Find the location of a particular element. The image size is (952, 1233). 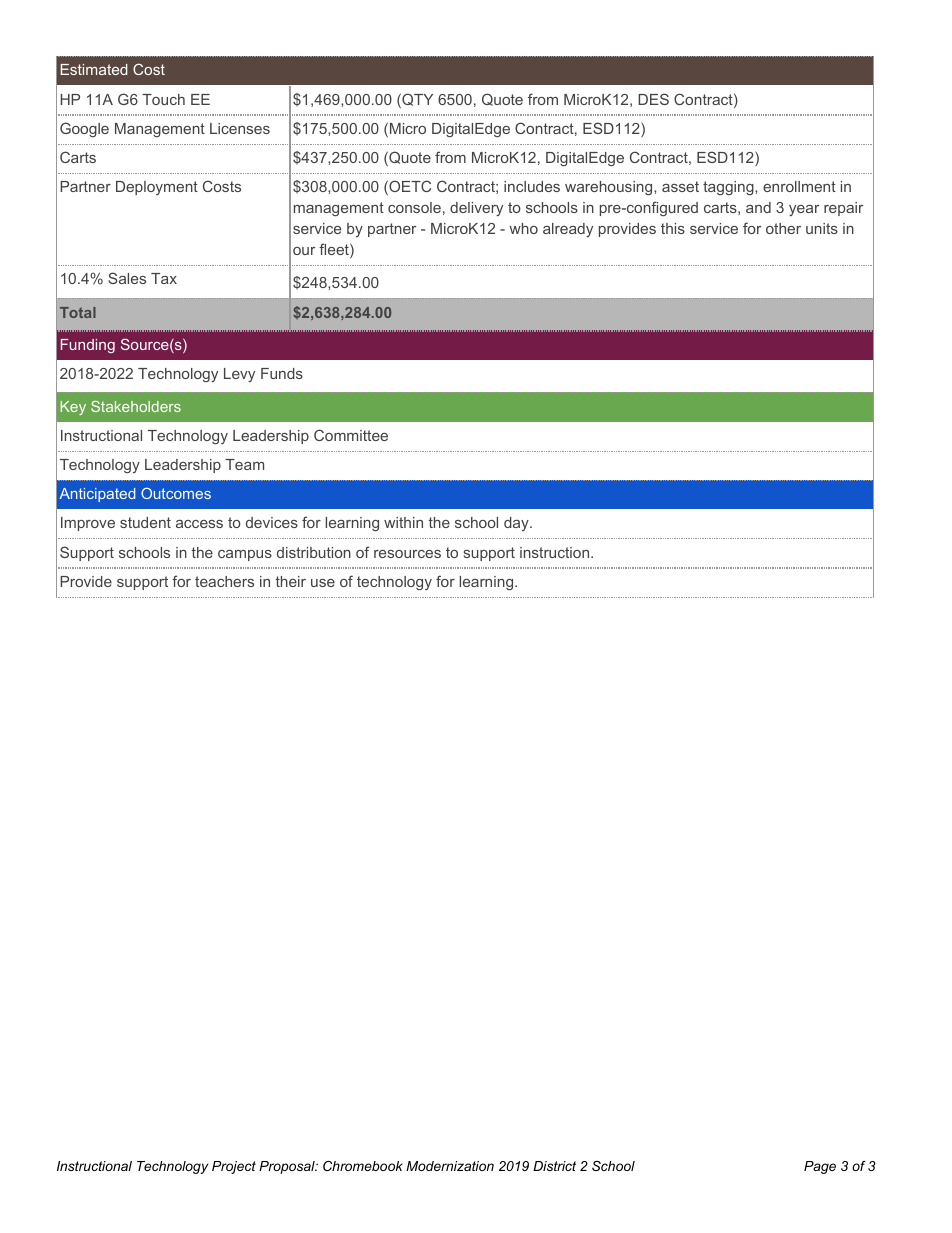

tagging is located at coordinates (729, 188).
